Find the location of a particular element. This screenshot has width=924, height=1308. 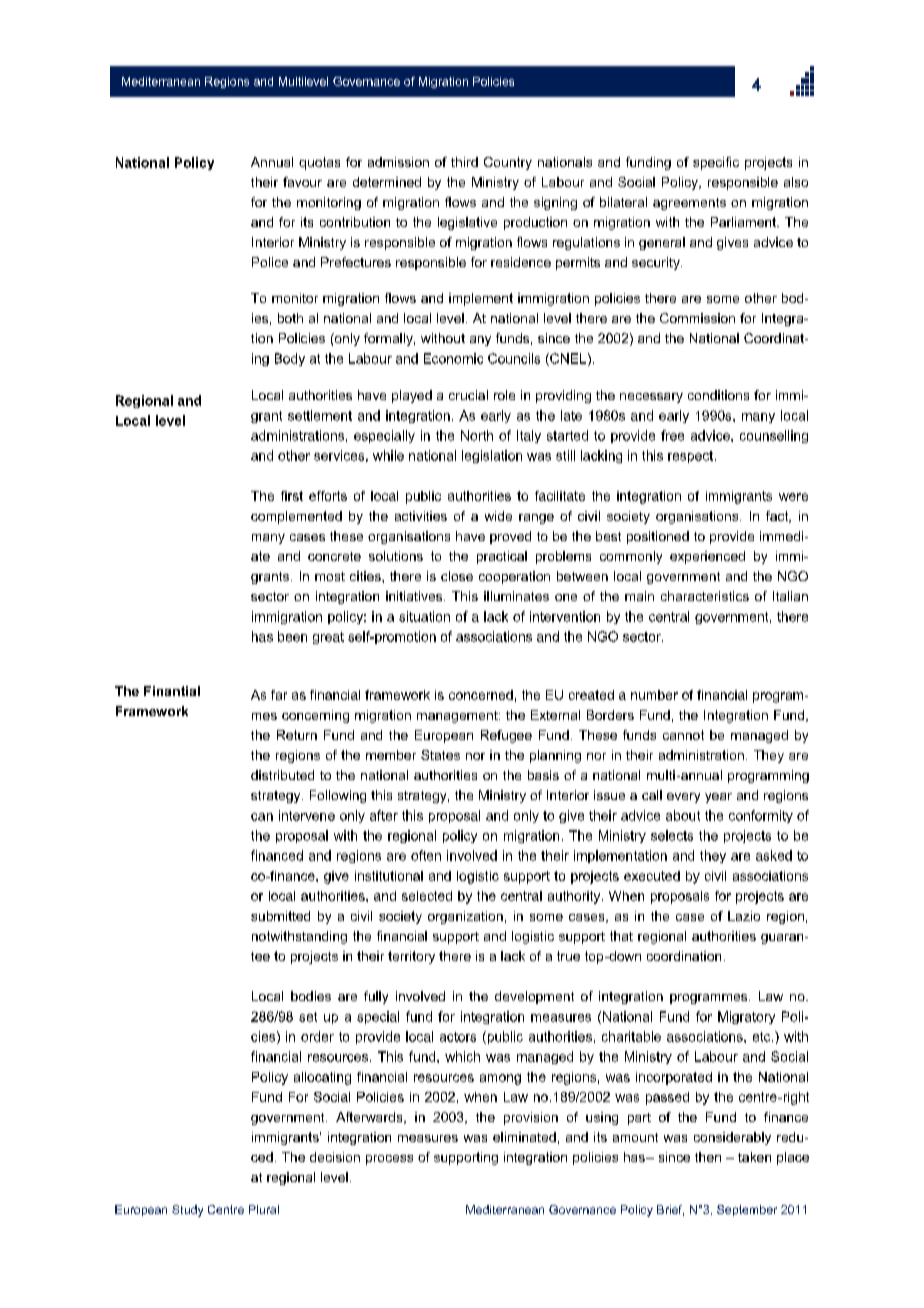

specific is located at coordinates (716, 163).
